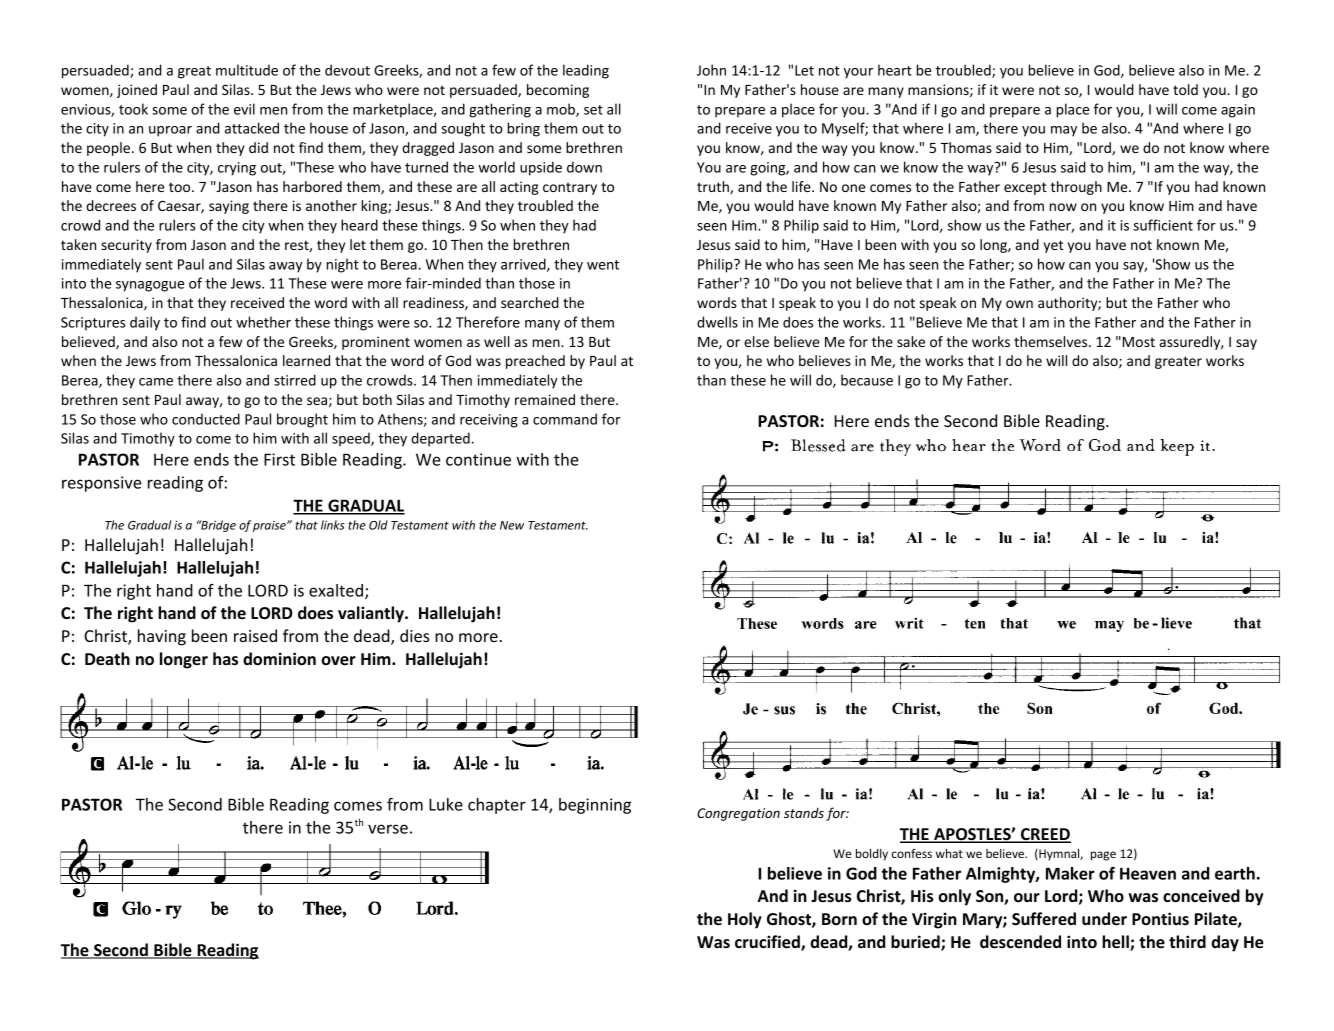 The height and width of the document is (1031, 1334). What do you see at coordinates (1053, 246) in the document?
I see `yet` at bounding box center [1053, 246].
